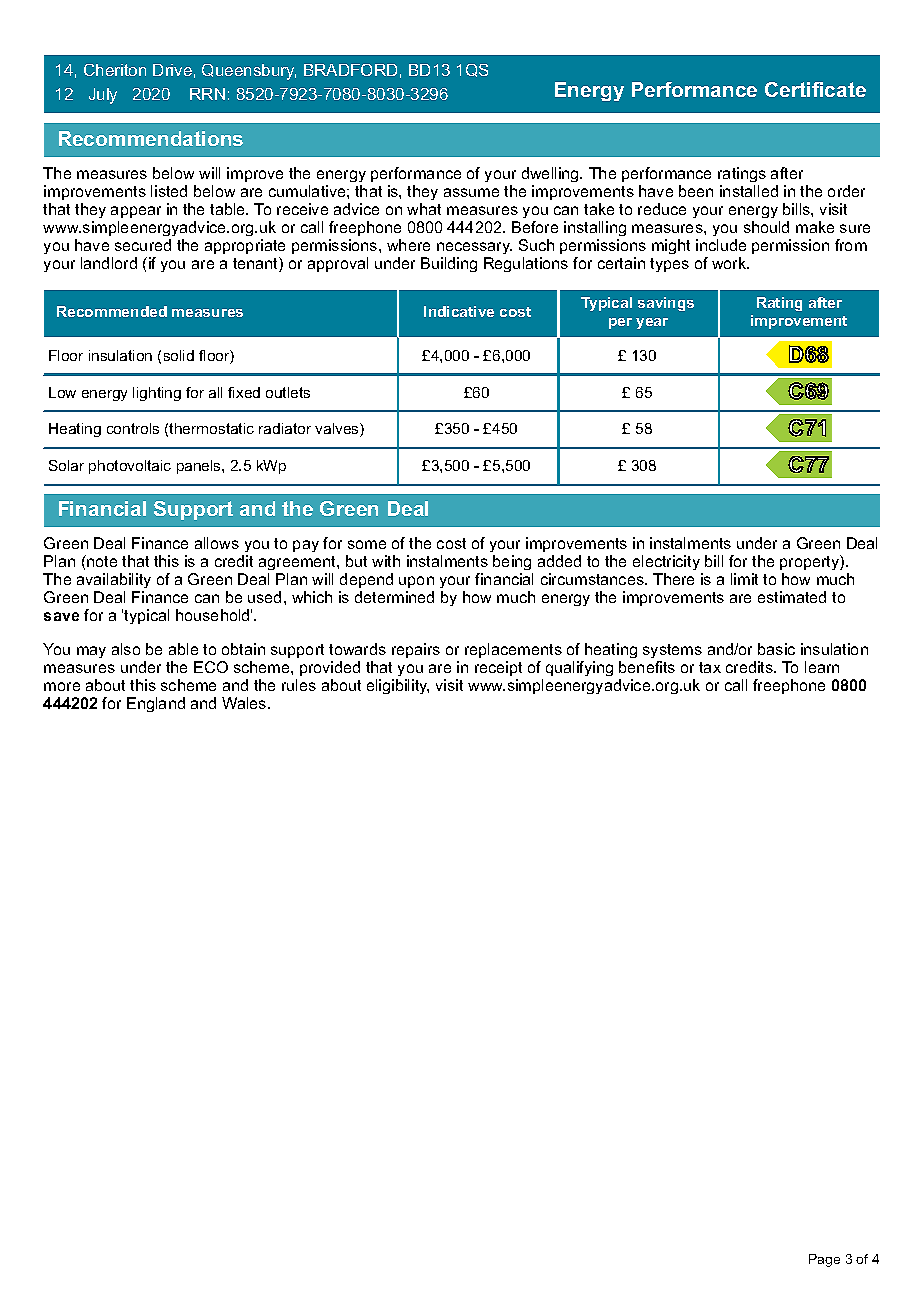 The image size is (924, 1308). What do you see at coordinates (245, 703) in the document?
I see `Wales` at bounding box center [245, 703].
